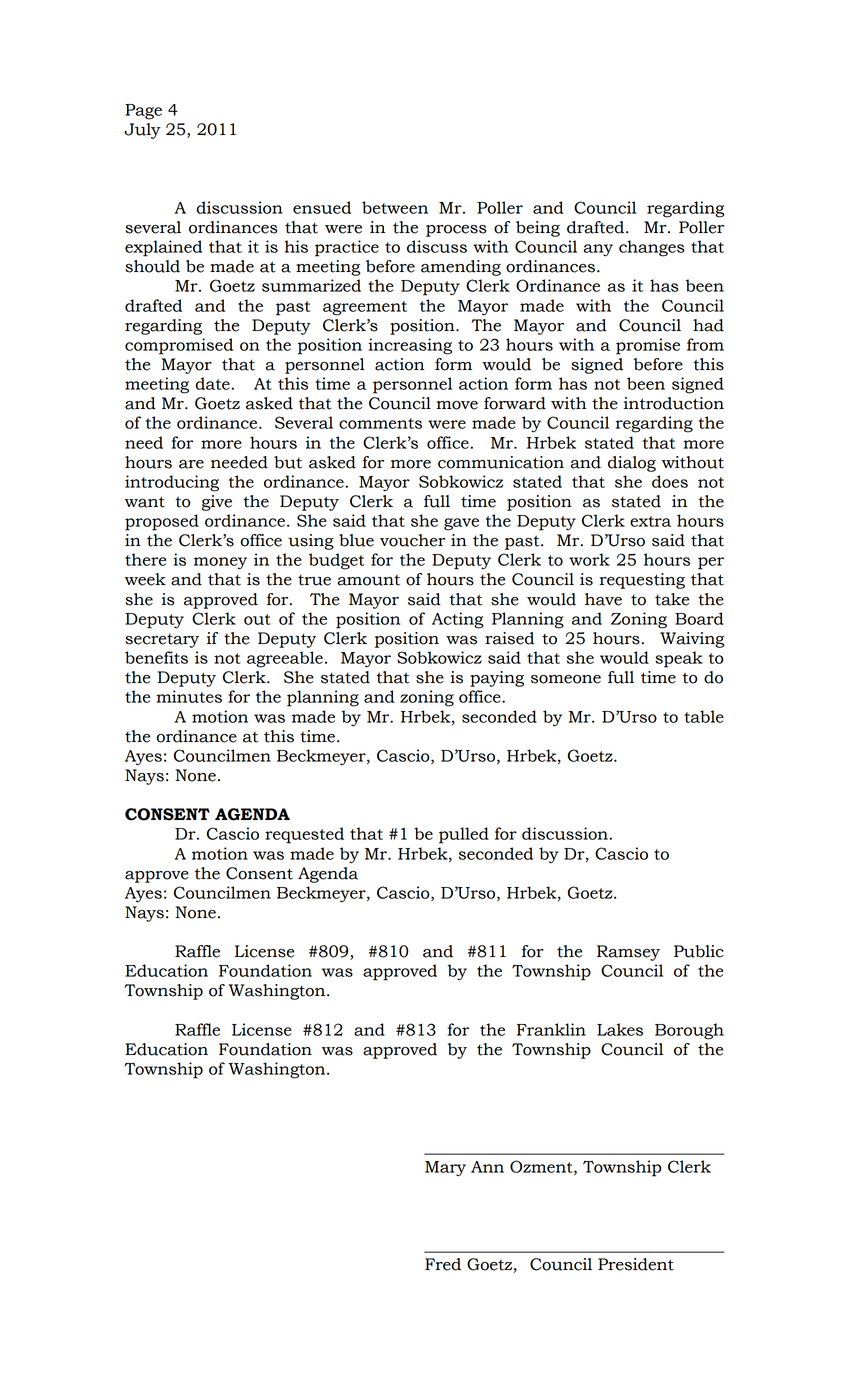 The image size is (849, 1400). I want to click on minutes, so click(189, 696).
